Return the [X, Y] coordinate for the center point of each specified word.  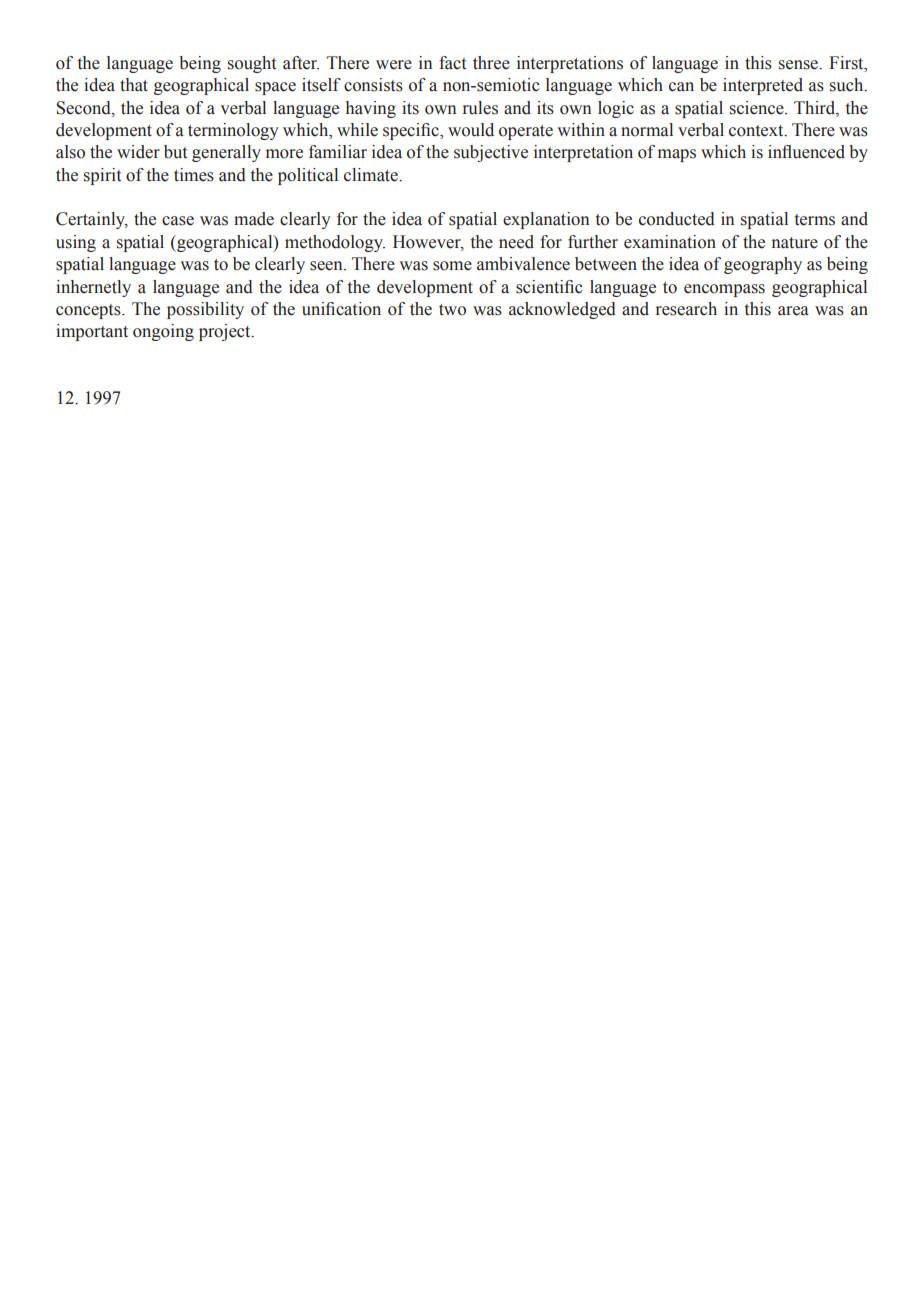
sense [800, 65]
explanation [546, 220]
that [134, 85]
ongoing [163, 332]
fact [452, 63]
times [194, 175]
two [452, 310]
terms [815, 220]
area [793, 311]
